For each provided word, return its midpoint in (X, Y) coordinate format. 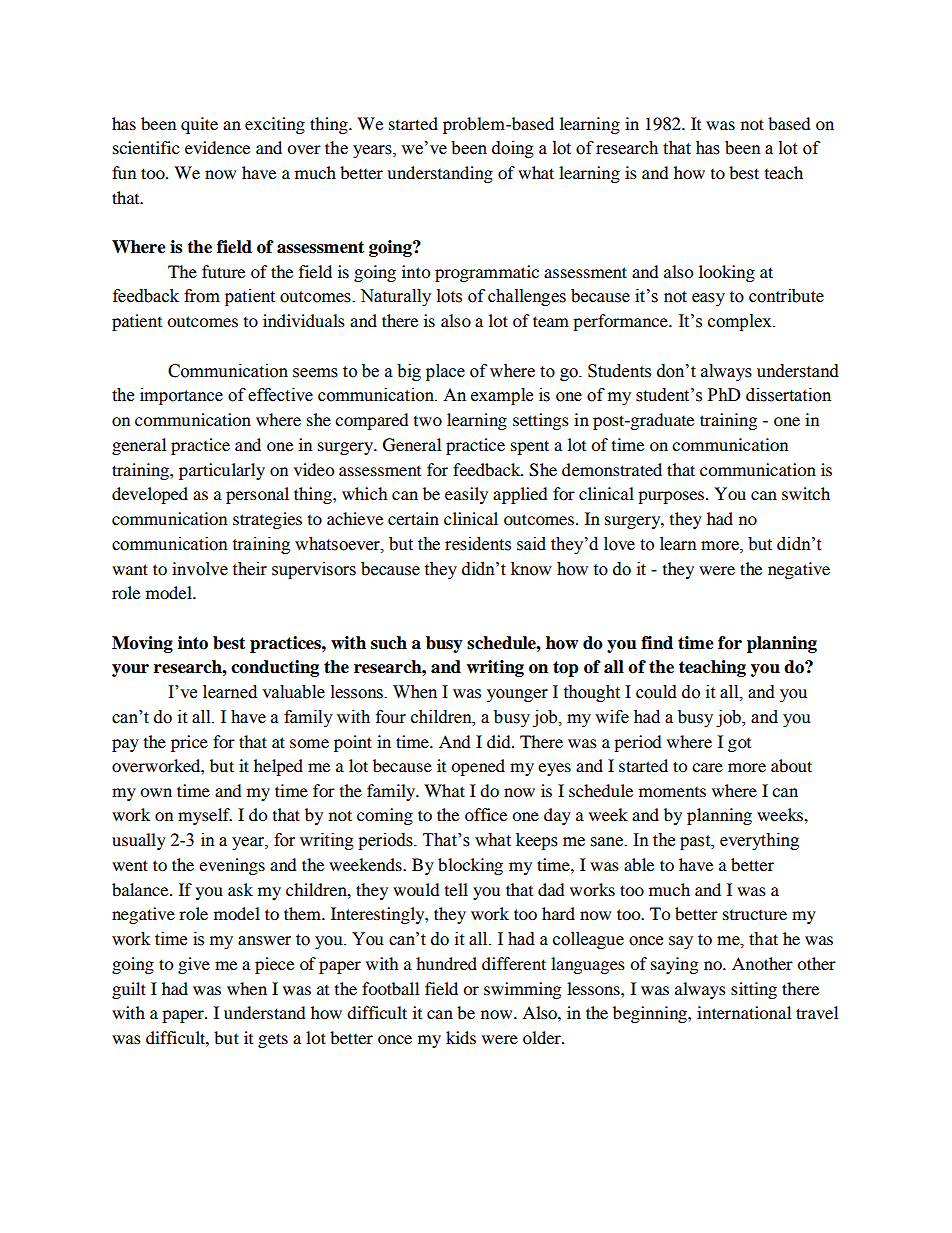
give (194, 965)
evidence (217, 147)
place (445, 372)
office (486, 814)
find (657, 643)
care (707, 767)
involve (200, 569)
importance (181, 396)
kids (461, 1037)
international (744, 1012)
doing (513, 149)
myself (205, 816)
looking (727, 273)
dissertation (788, 395)
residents (478, 544)
